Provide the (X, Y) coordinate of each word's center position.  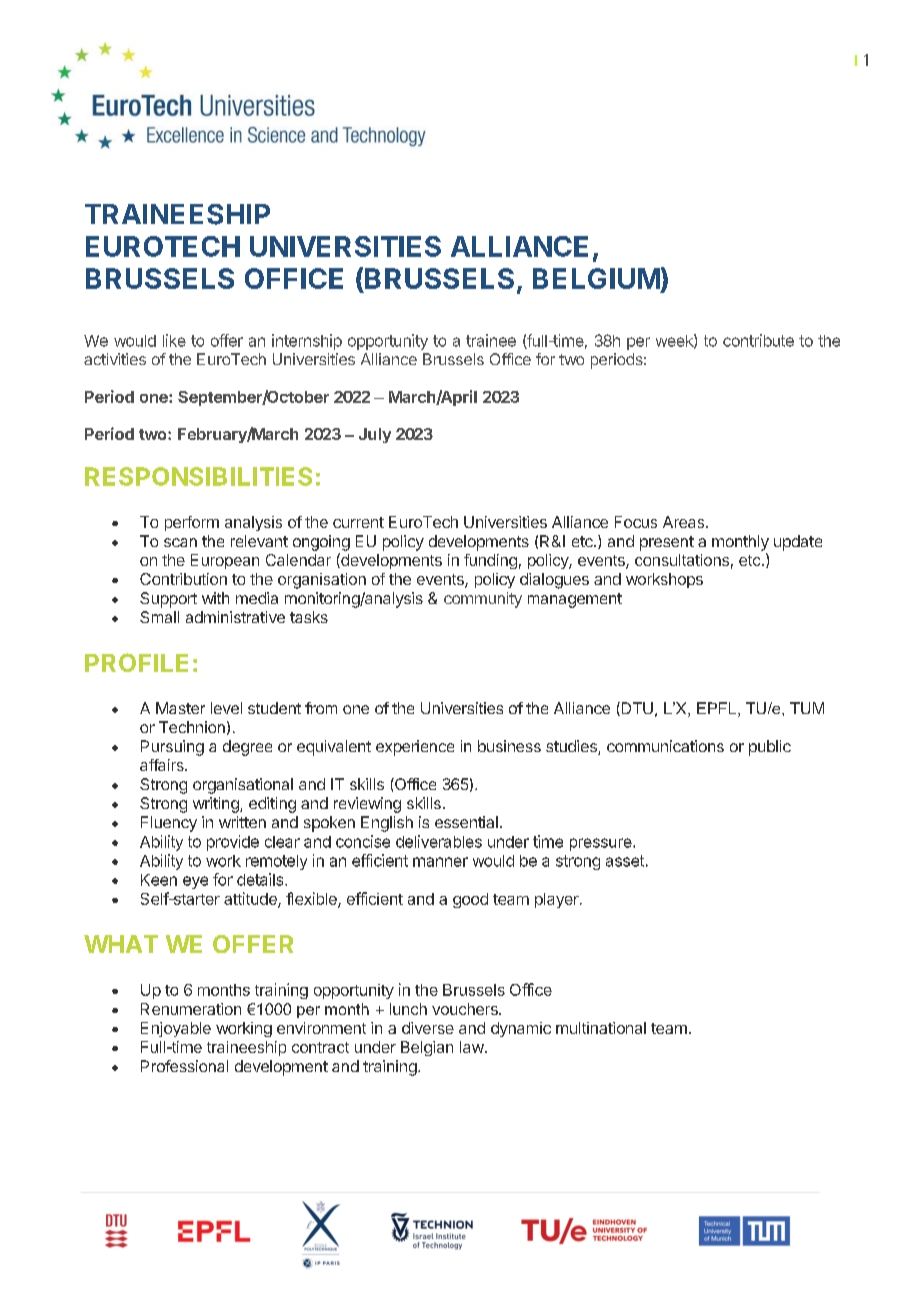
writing (217, 805)
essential (466, 822)
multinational (601, 1028)
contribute (758, 340)
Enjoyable (176, 1029)
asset (625, 861)
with (215, 598)
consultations (682, 560)
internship (307, 342)
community (483, 600)
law (472, 1047)
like (174, 340)
